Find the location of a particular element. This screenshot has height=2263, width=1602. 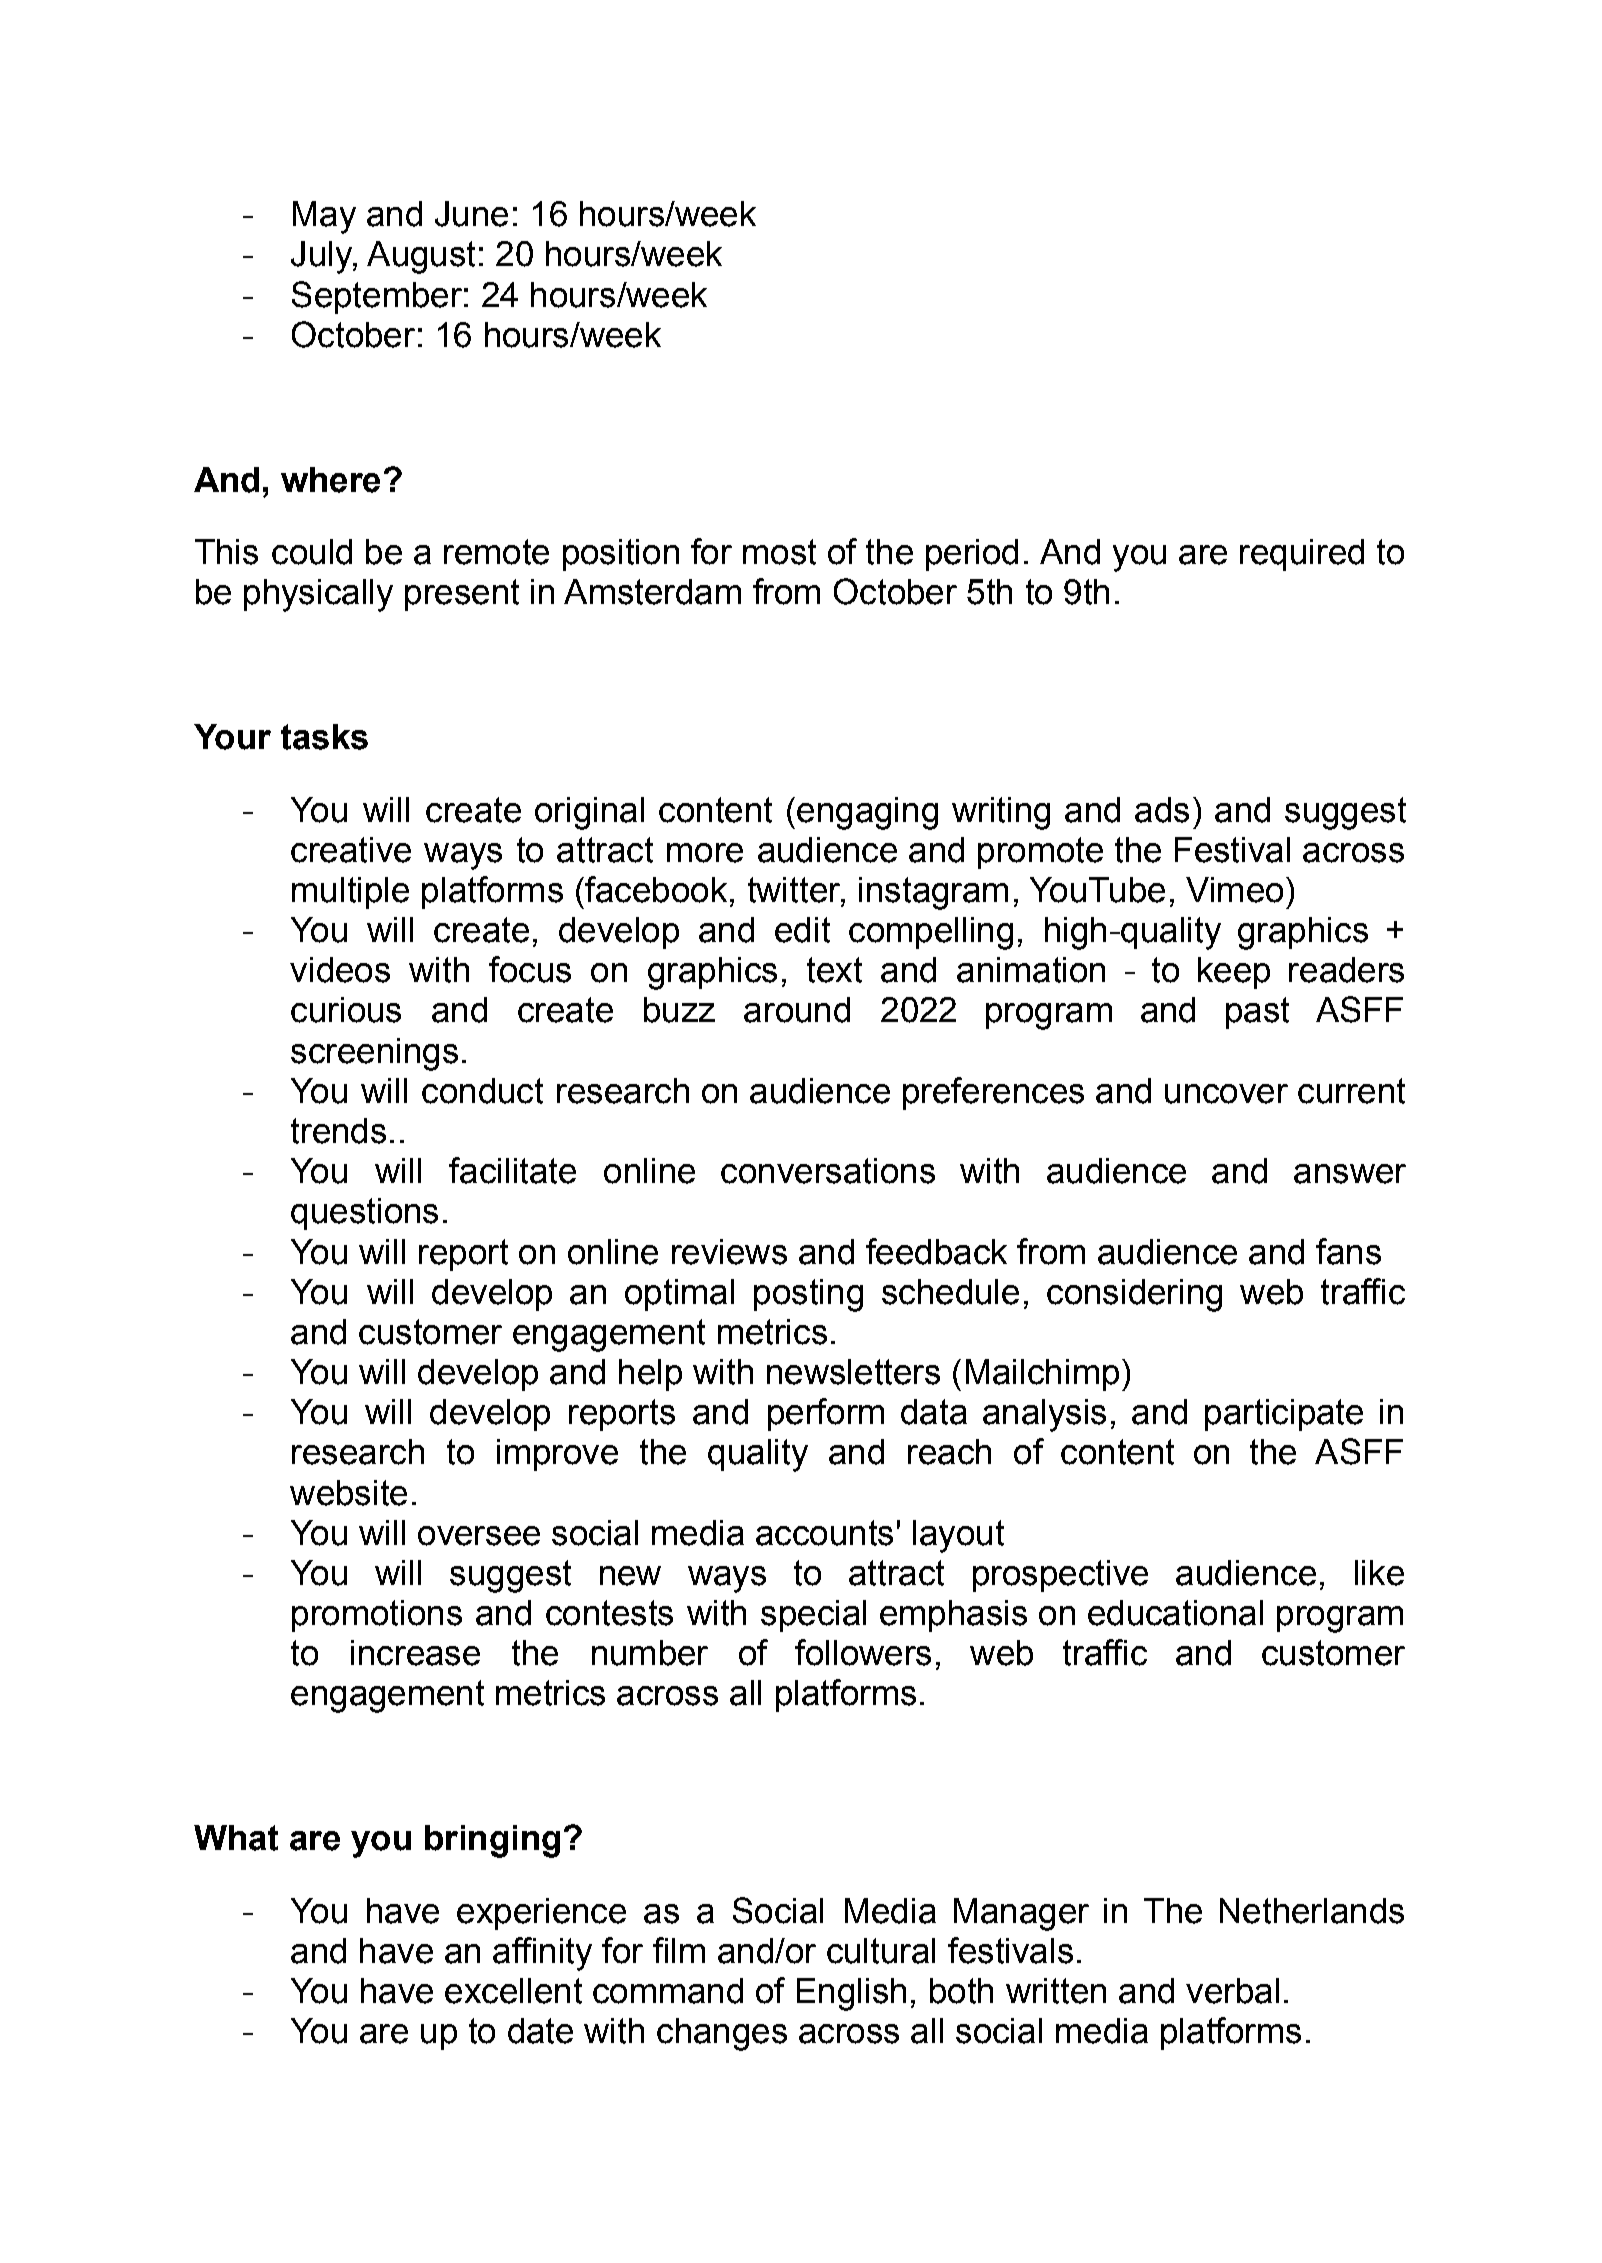

required is located at coordinates (1302, 555).
